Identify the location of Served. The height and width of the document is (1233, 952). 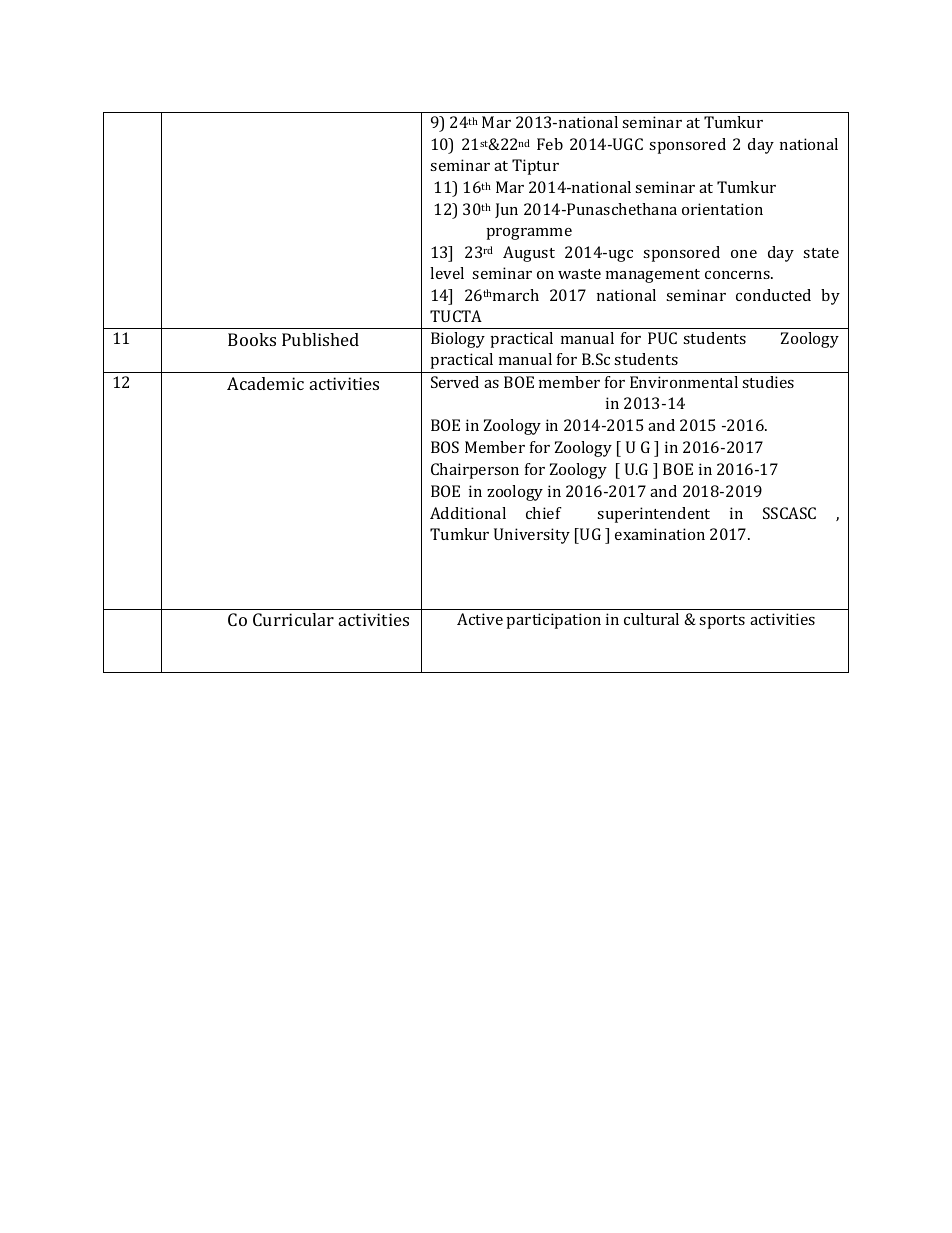
(455, 382).
